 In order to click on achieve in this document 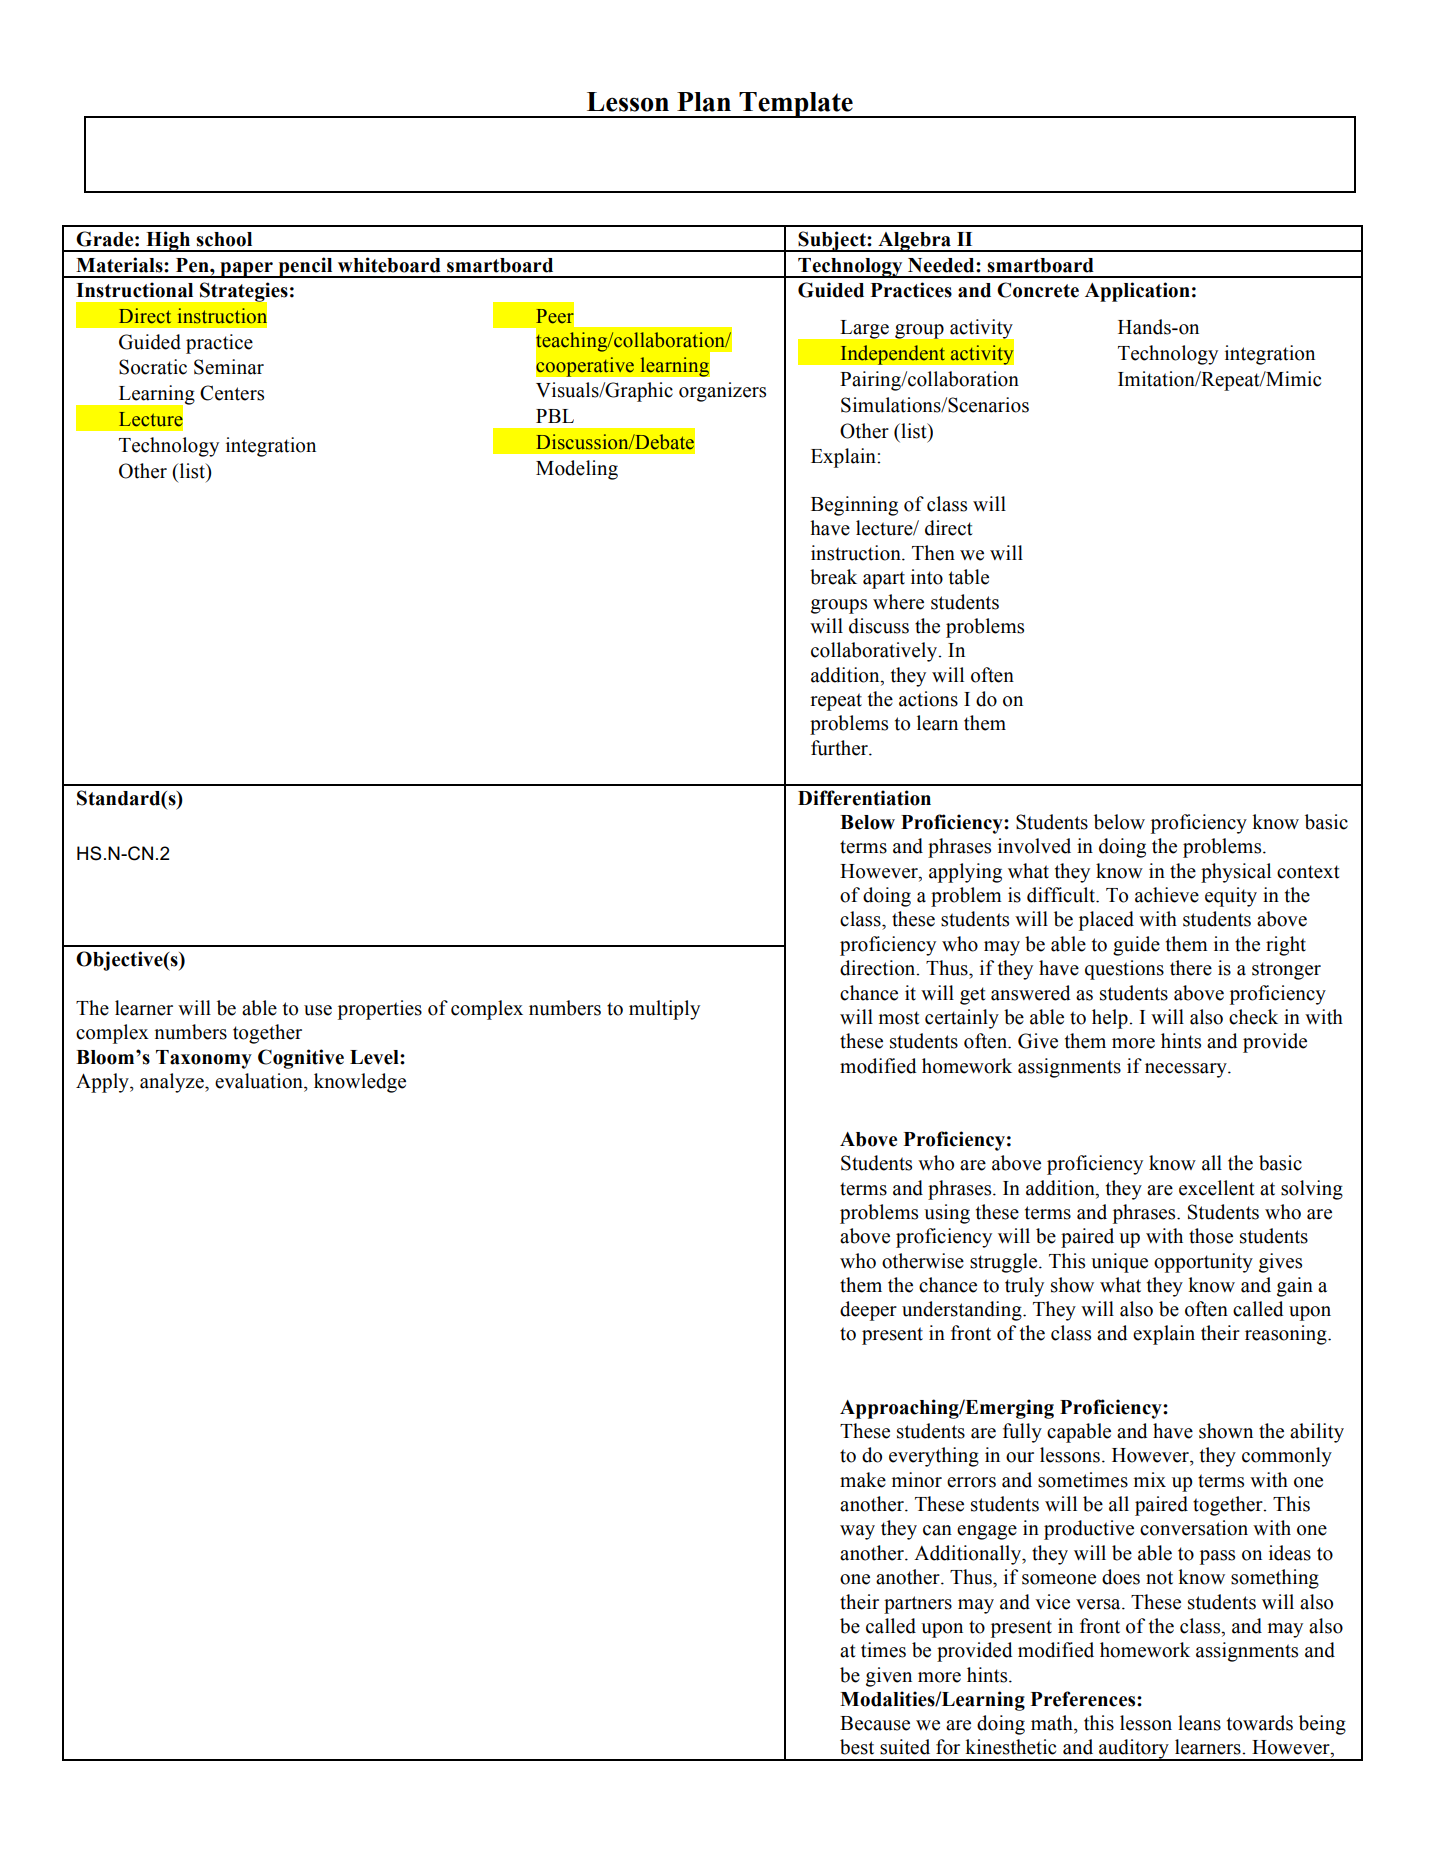, I will do `click(1167, 895)`.
